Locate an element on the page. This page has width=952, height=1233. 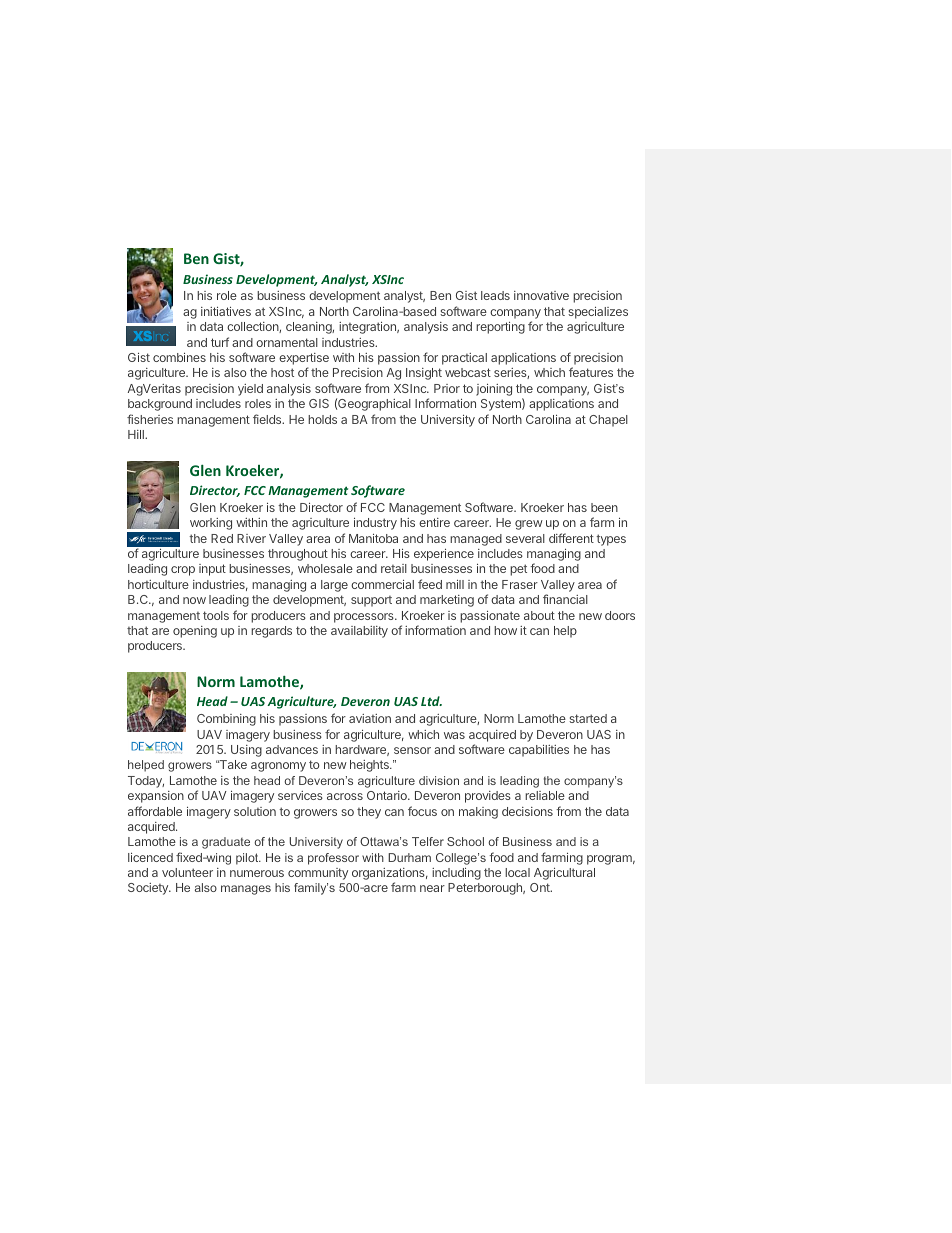
holds is located at coordinates (322, 419).
